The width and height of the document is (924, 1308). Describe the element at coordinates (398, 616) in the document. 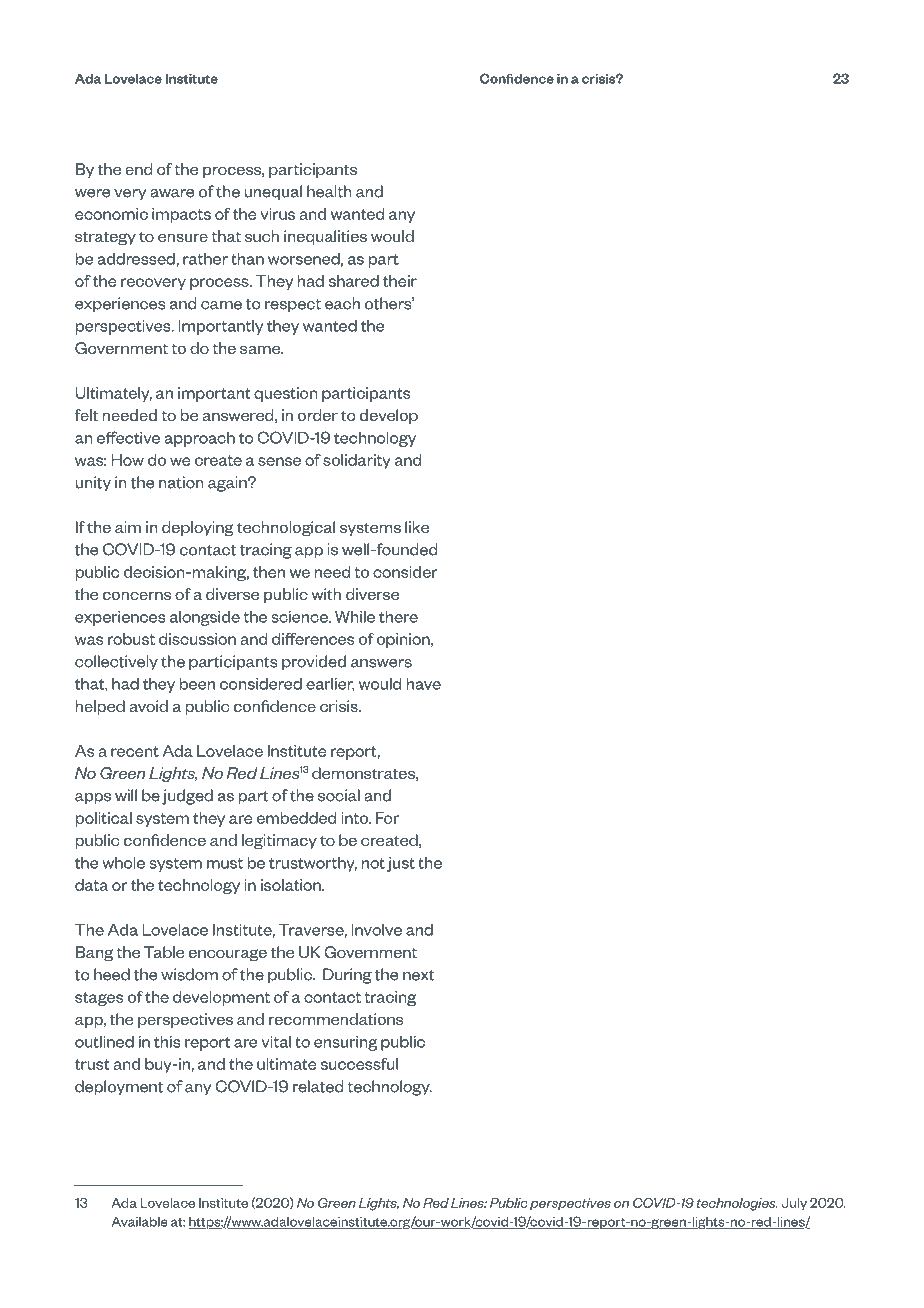

I see `there` at that location.
